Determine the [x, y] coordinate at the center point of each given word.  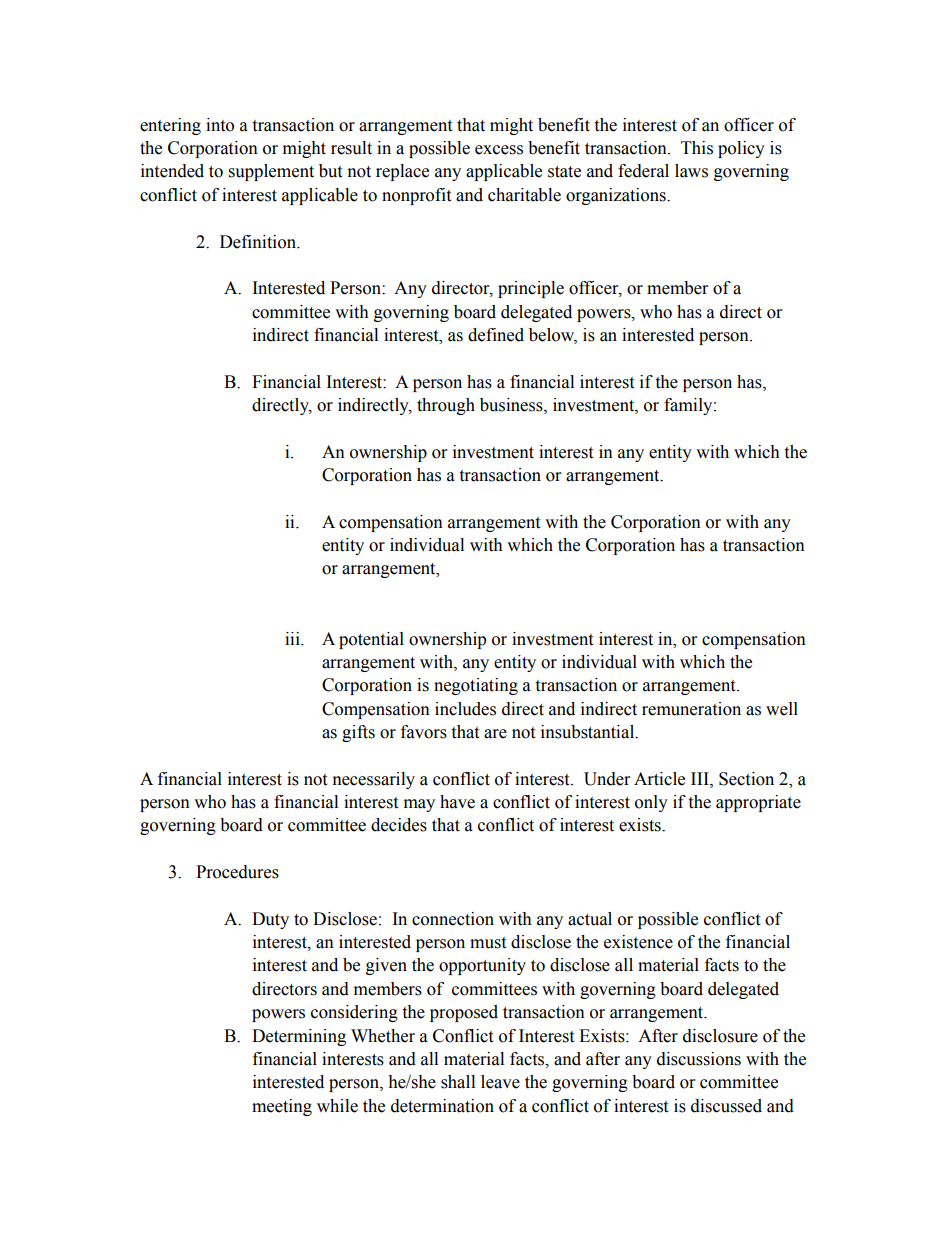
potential [371, 640]
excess [499, 150]
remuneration [691, 709]
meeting [282, 1107]
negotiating [476, 686]
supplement [271, 172]
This [697, 148]
